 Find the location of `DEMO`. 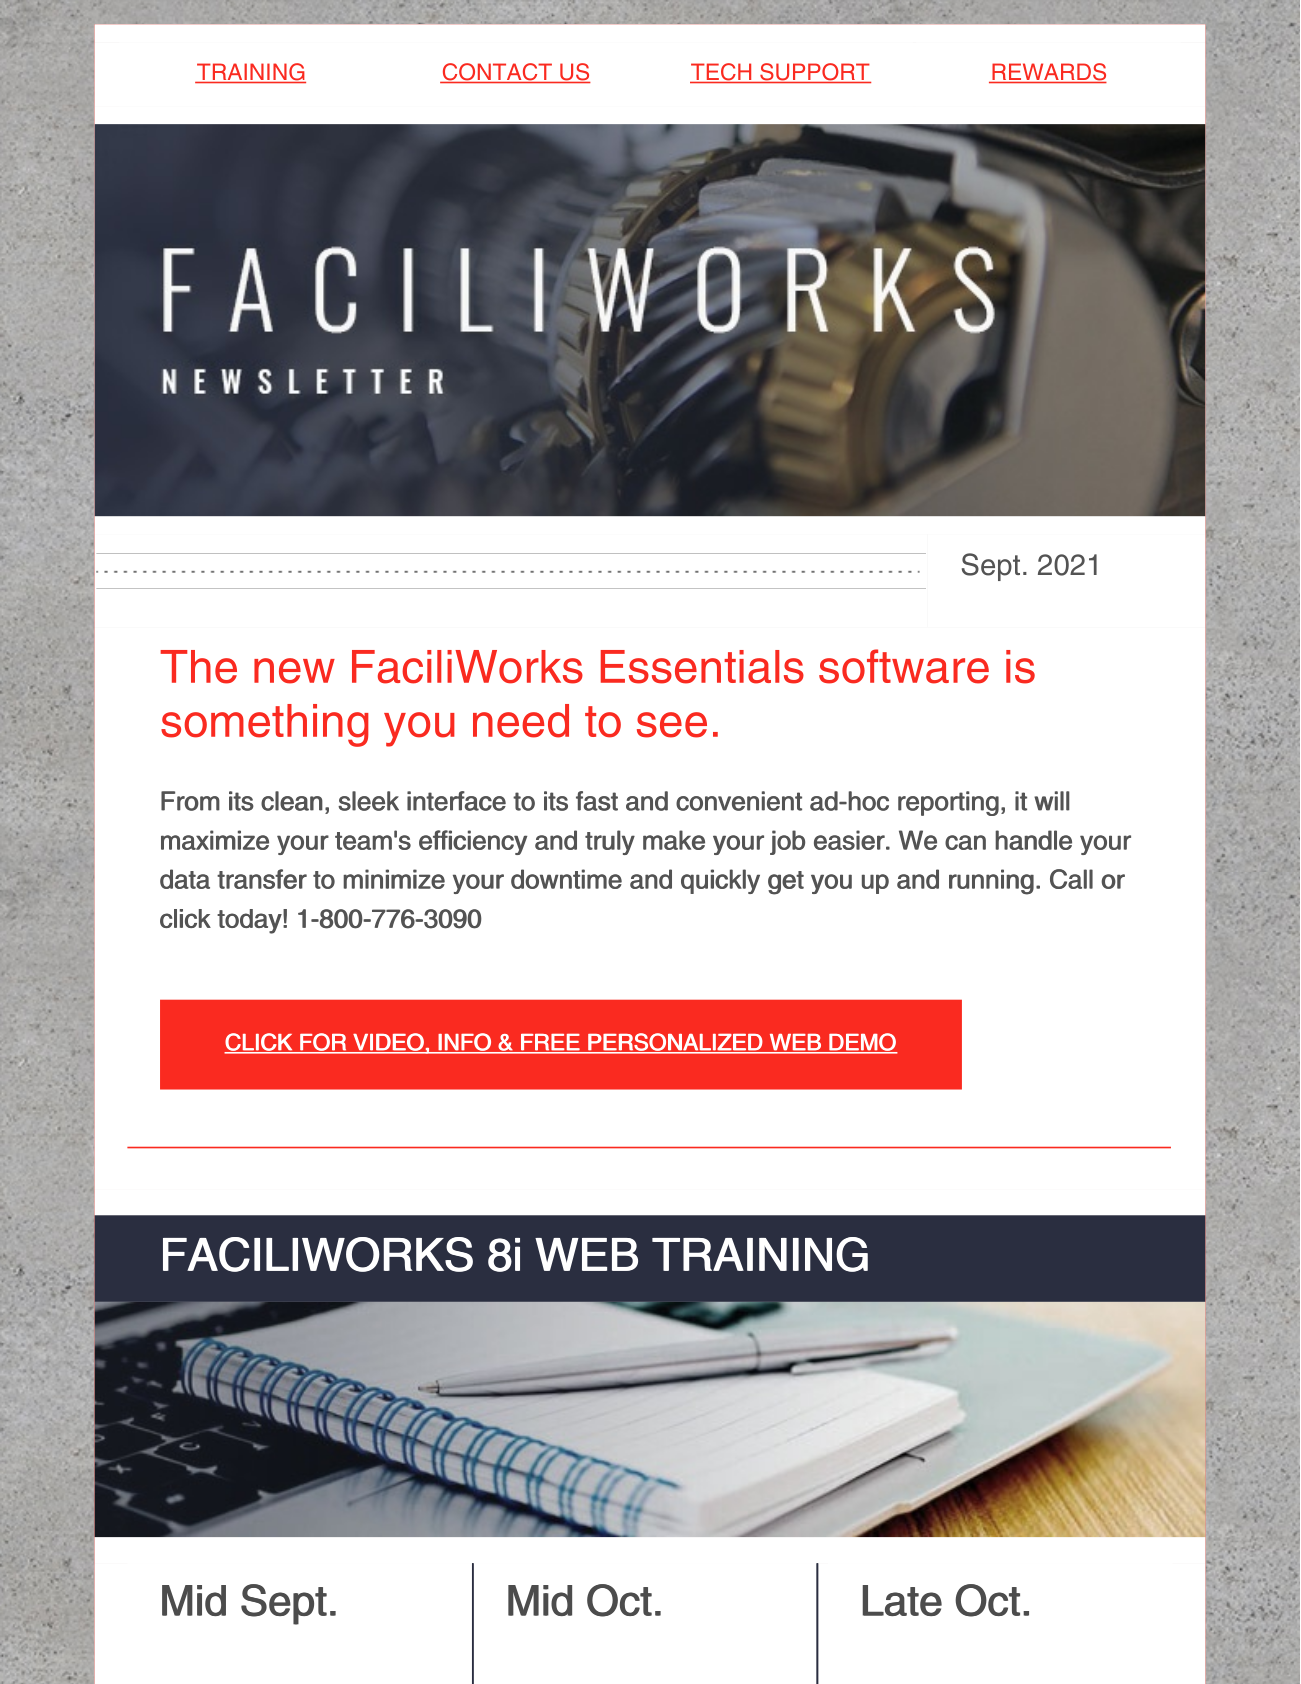

DEMO is located at coordinates (862, 1043).
